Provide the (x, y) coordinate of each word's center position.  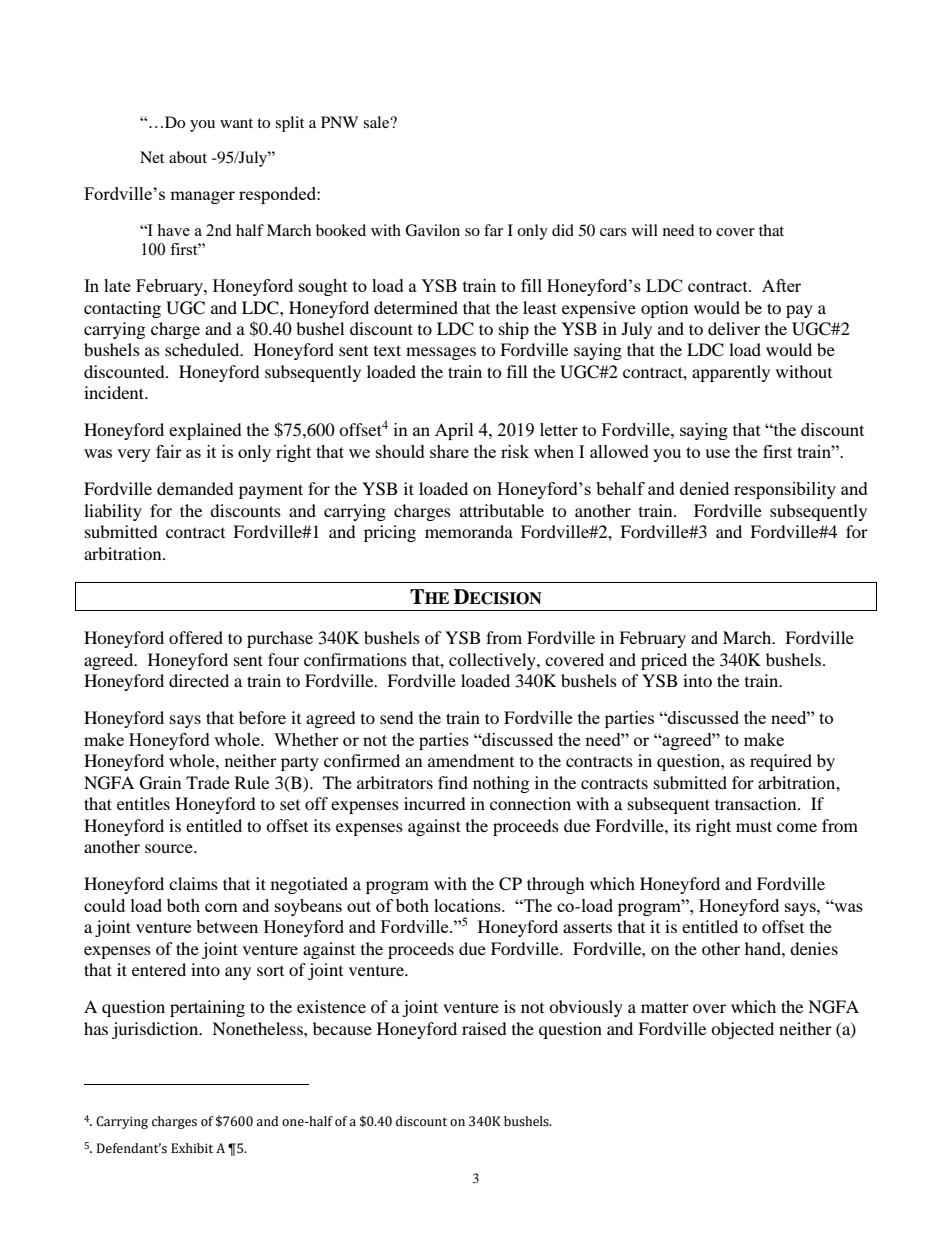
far (493, 230)
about (188, 157)
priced (664, 661)
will (645, 230)
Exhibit (192, 1148)
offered (196, 637)
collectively (493, 661)
